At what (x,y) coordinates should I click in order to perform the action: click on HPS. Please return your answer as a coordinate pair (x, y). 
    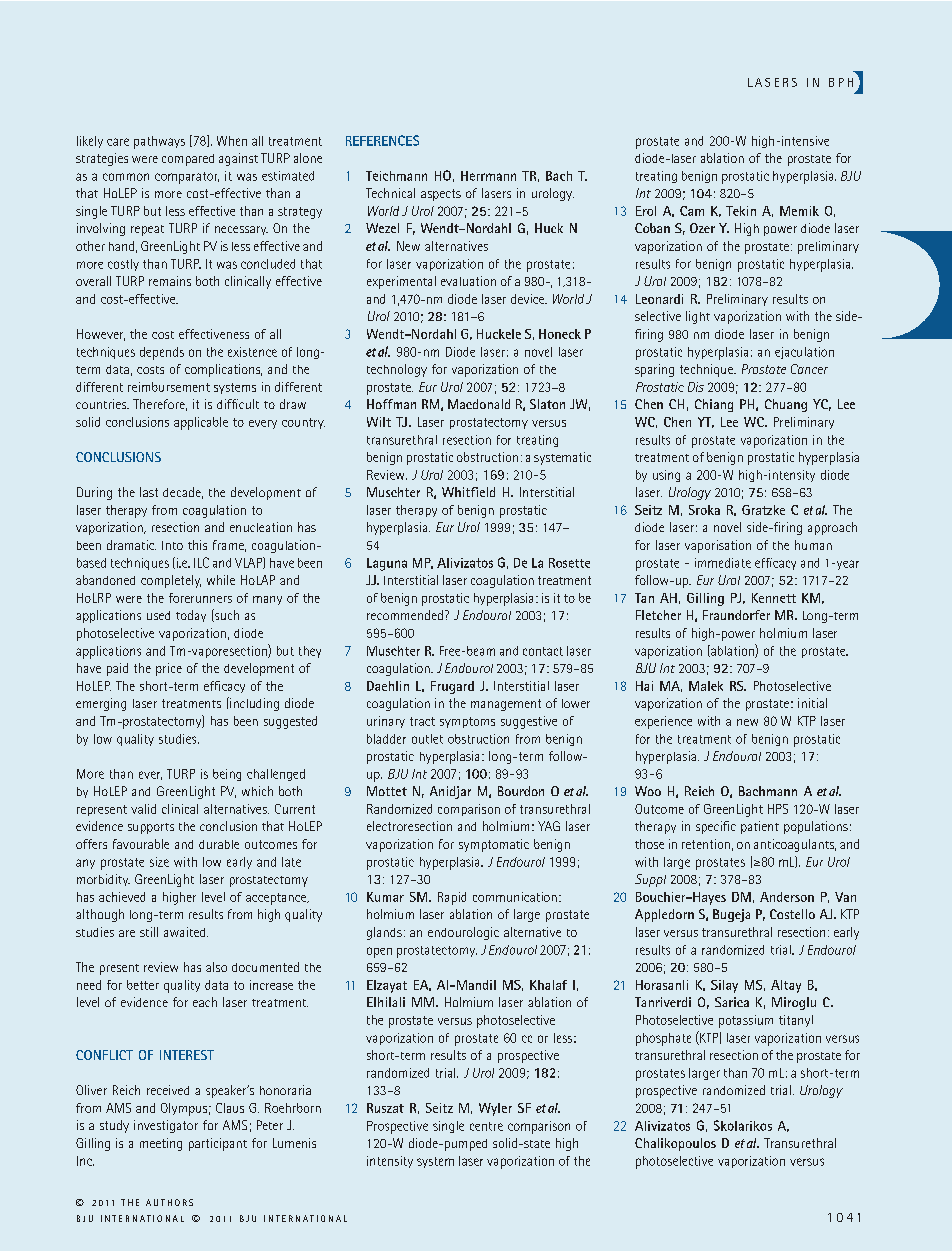
    Looking at the image, I should click on (778, 809).
